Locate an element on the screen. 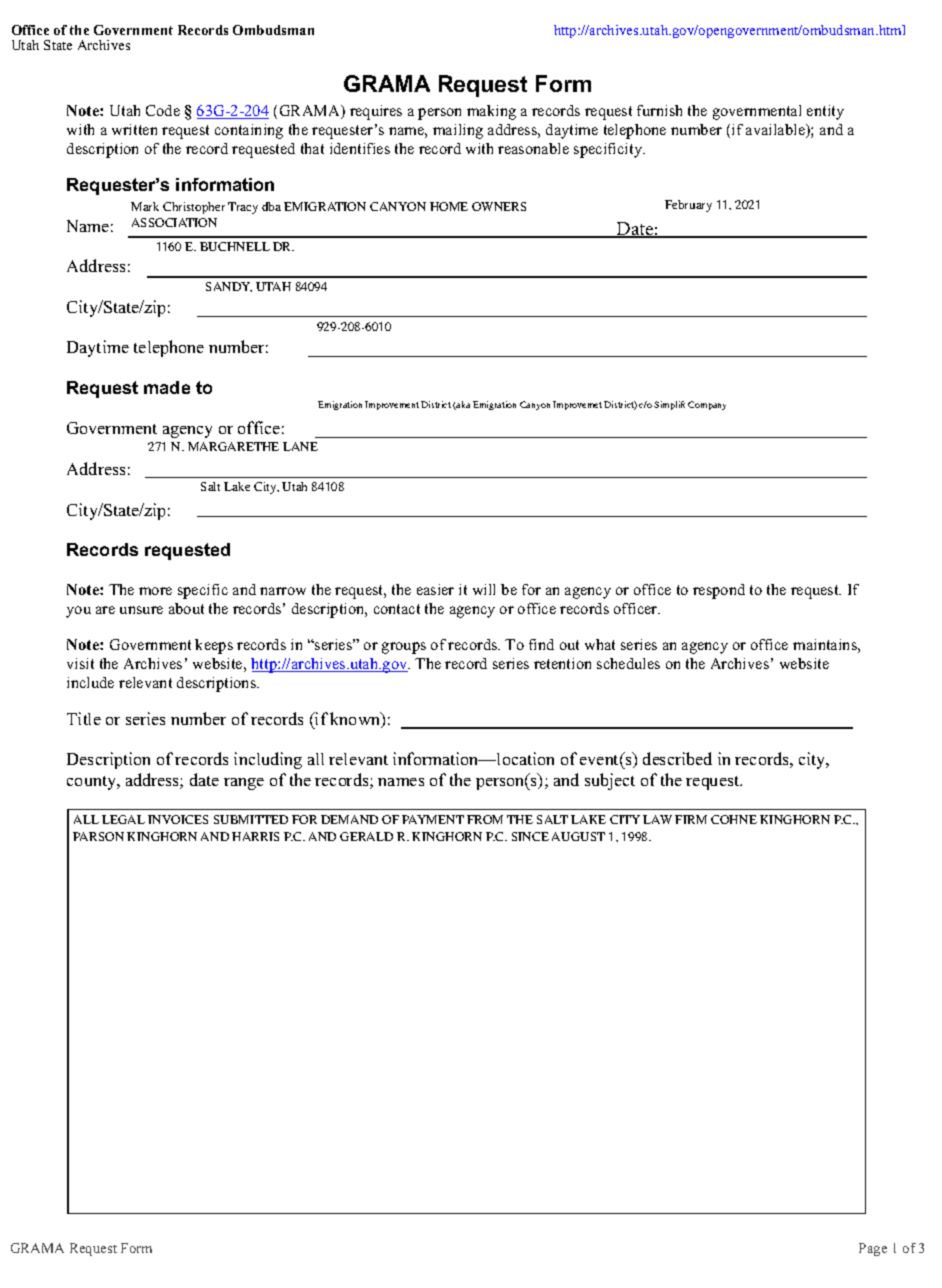 The image size is (942, 1288). Page is located at coordinates (873, 1249).
